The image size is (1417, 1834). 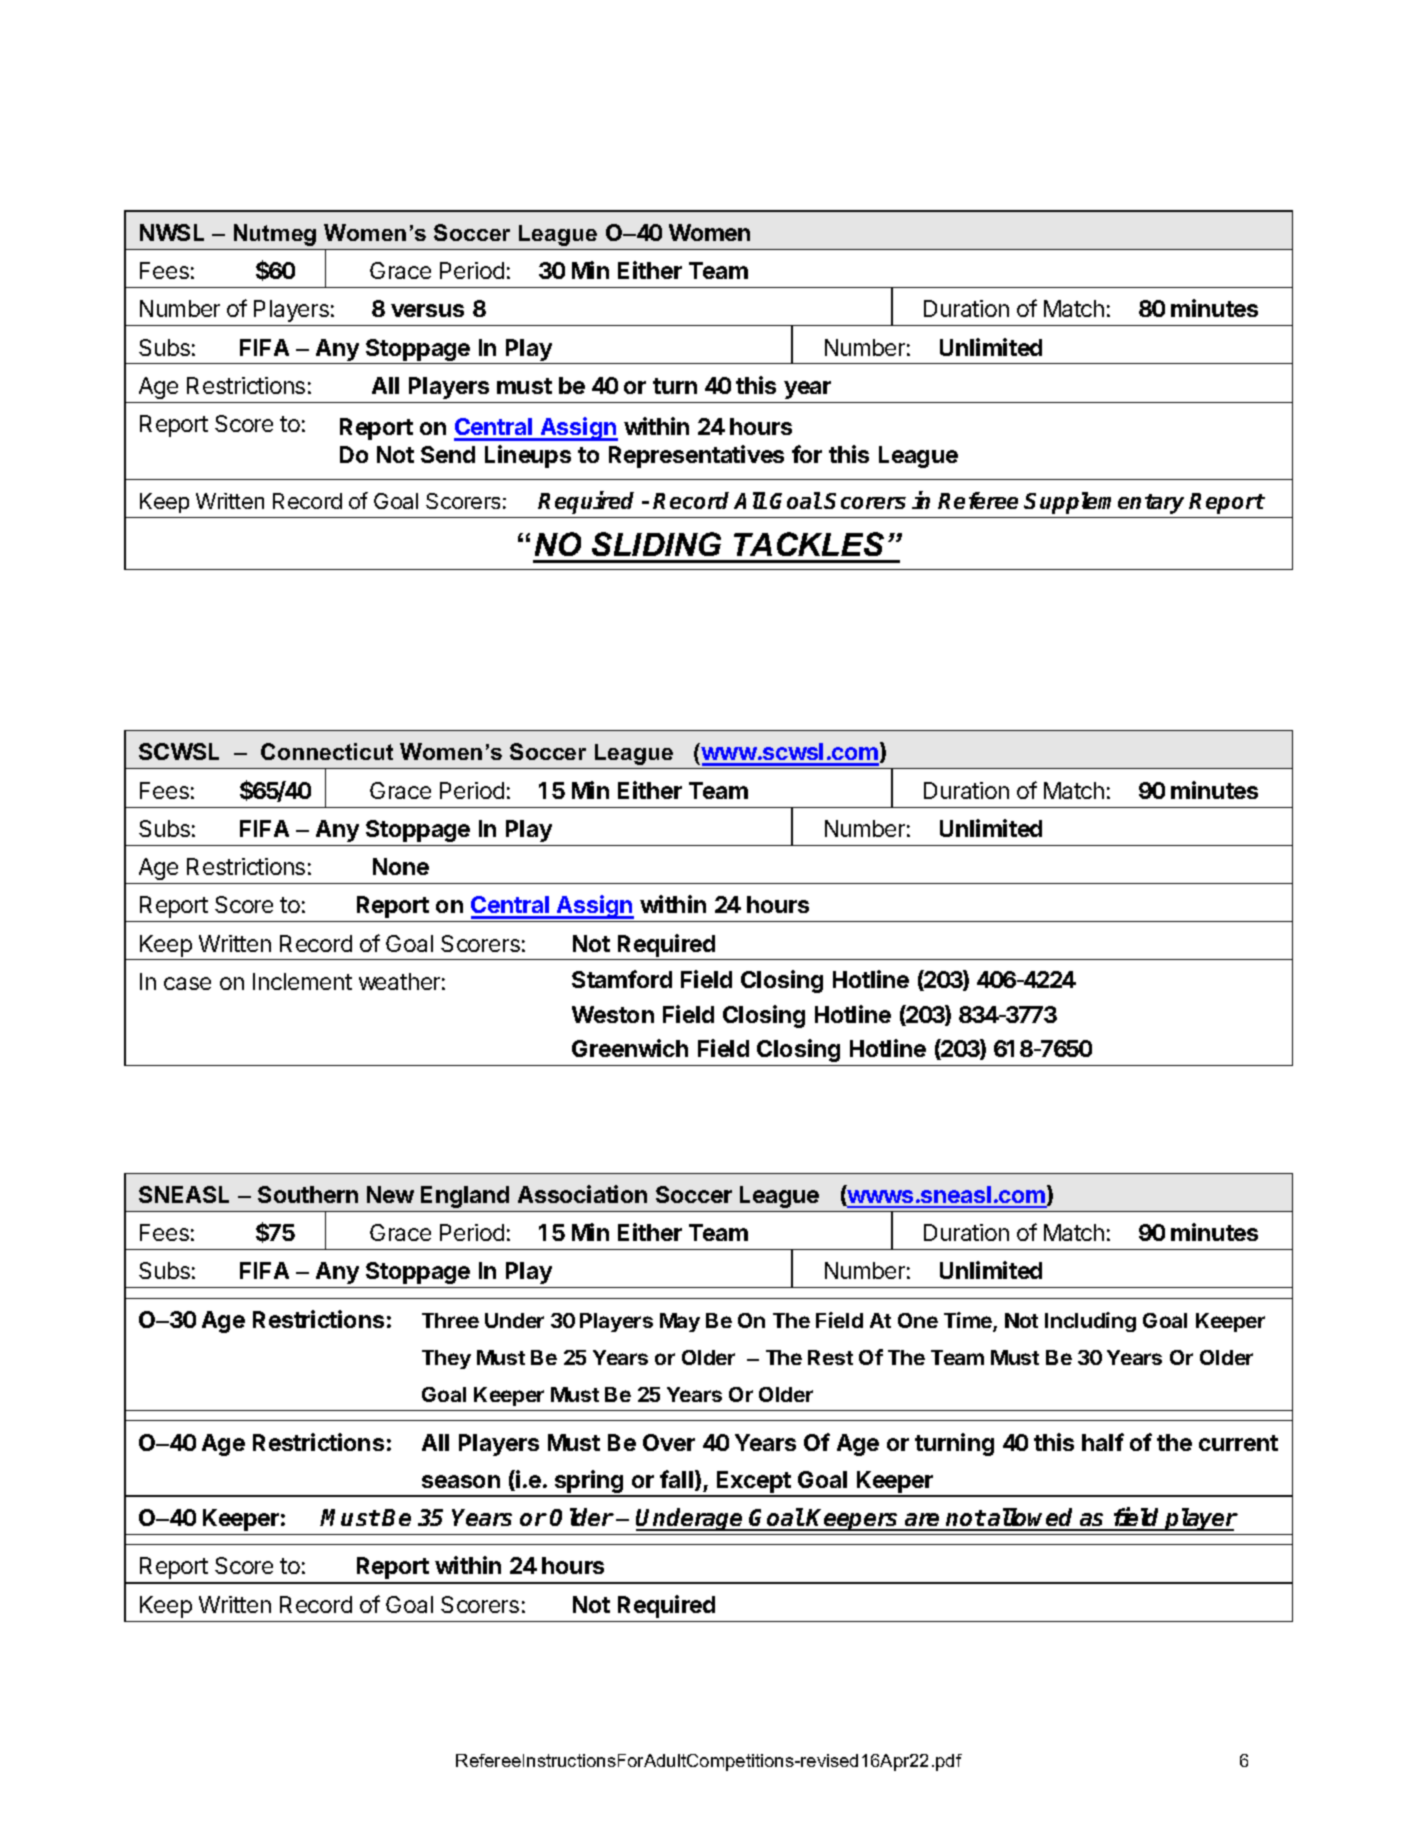 I want to click on Over, so click(x=669, y=1442).
